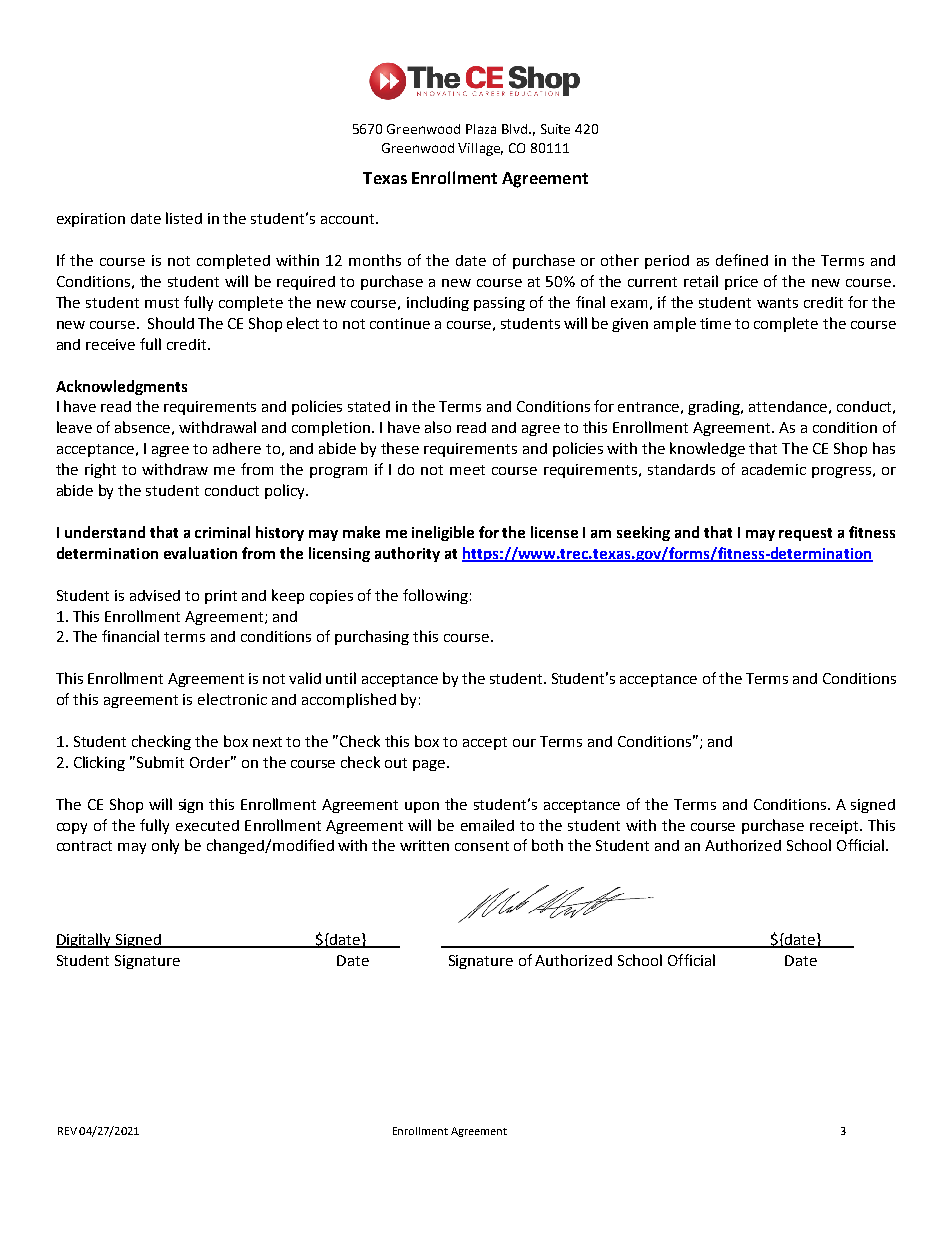 The width and height of the image is (952, 1233). What do you see at coordinates (165, 846) in the image?
I see `only` at bounding box center [165, 846].
